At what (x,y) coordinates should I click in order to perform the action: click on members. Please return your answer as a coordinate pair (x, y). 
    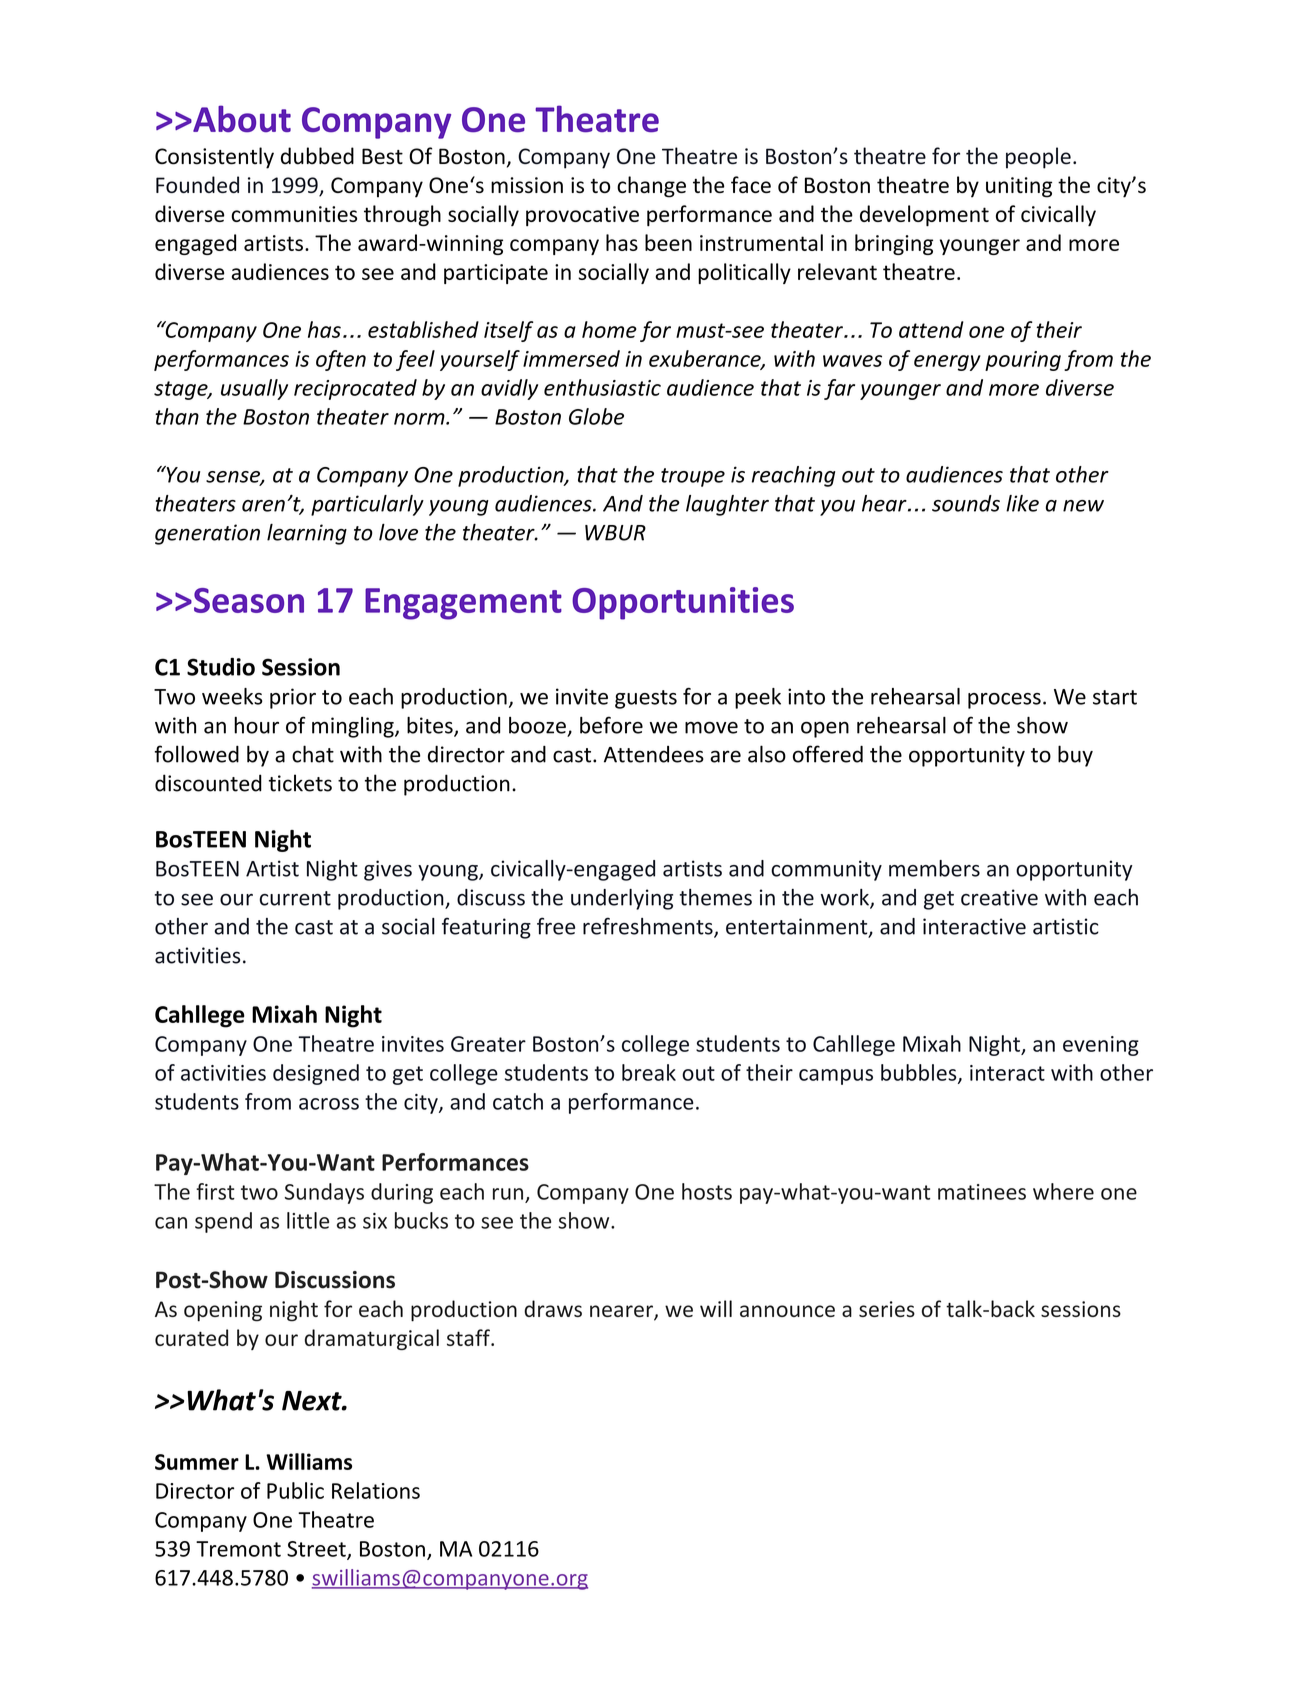
    Looking at the image, I should click on (934, 868).
